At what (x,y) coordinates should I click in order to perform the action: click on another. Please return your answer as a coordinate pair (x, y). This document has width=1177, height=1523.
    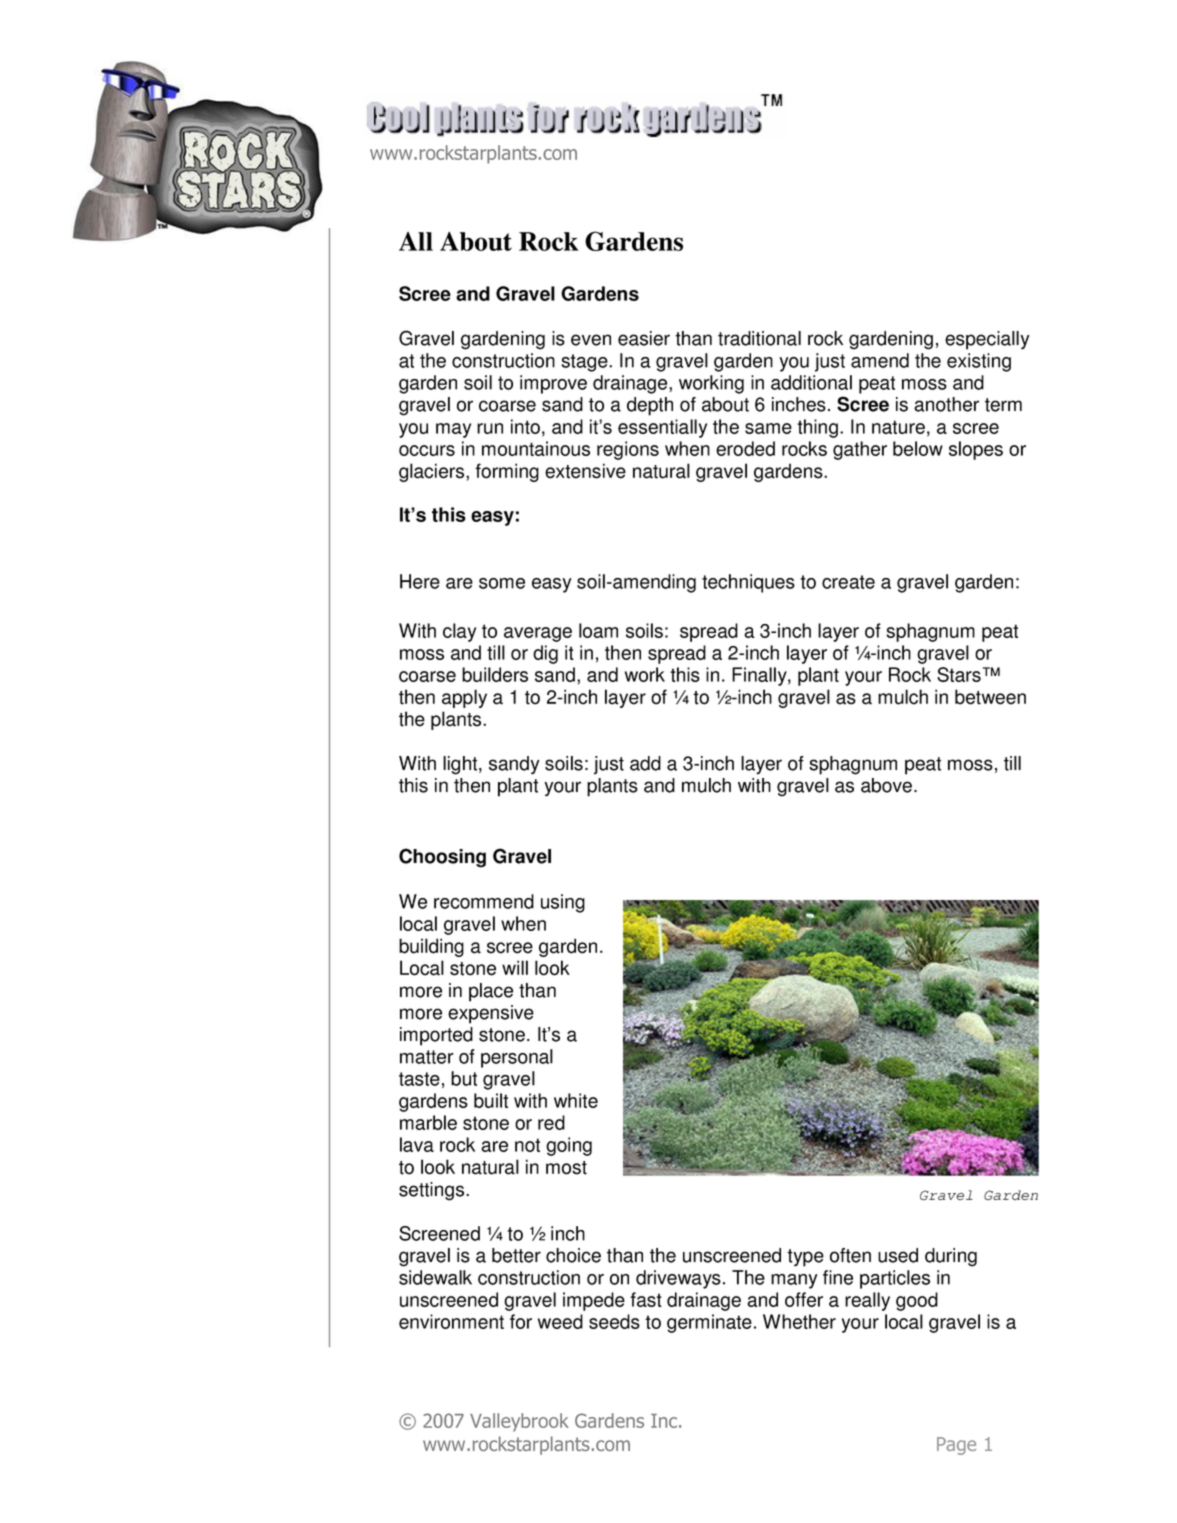
    Looking at the image, I should click on (946, 404).
